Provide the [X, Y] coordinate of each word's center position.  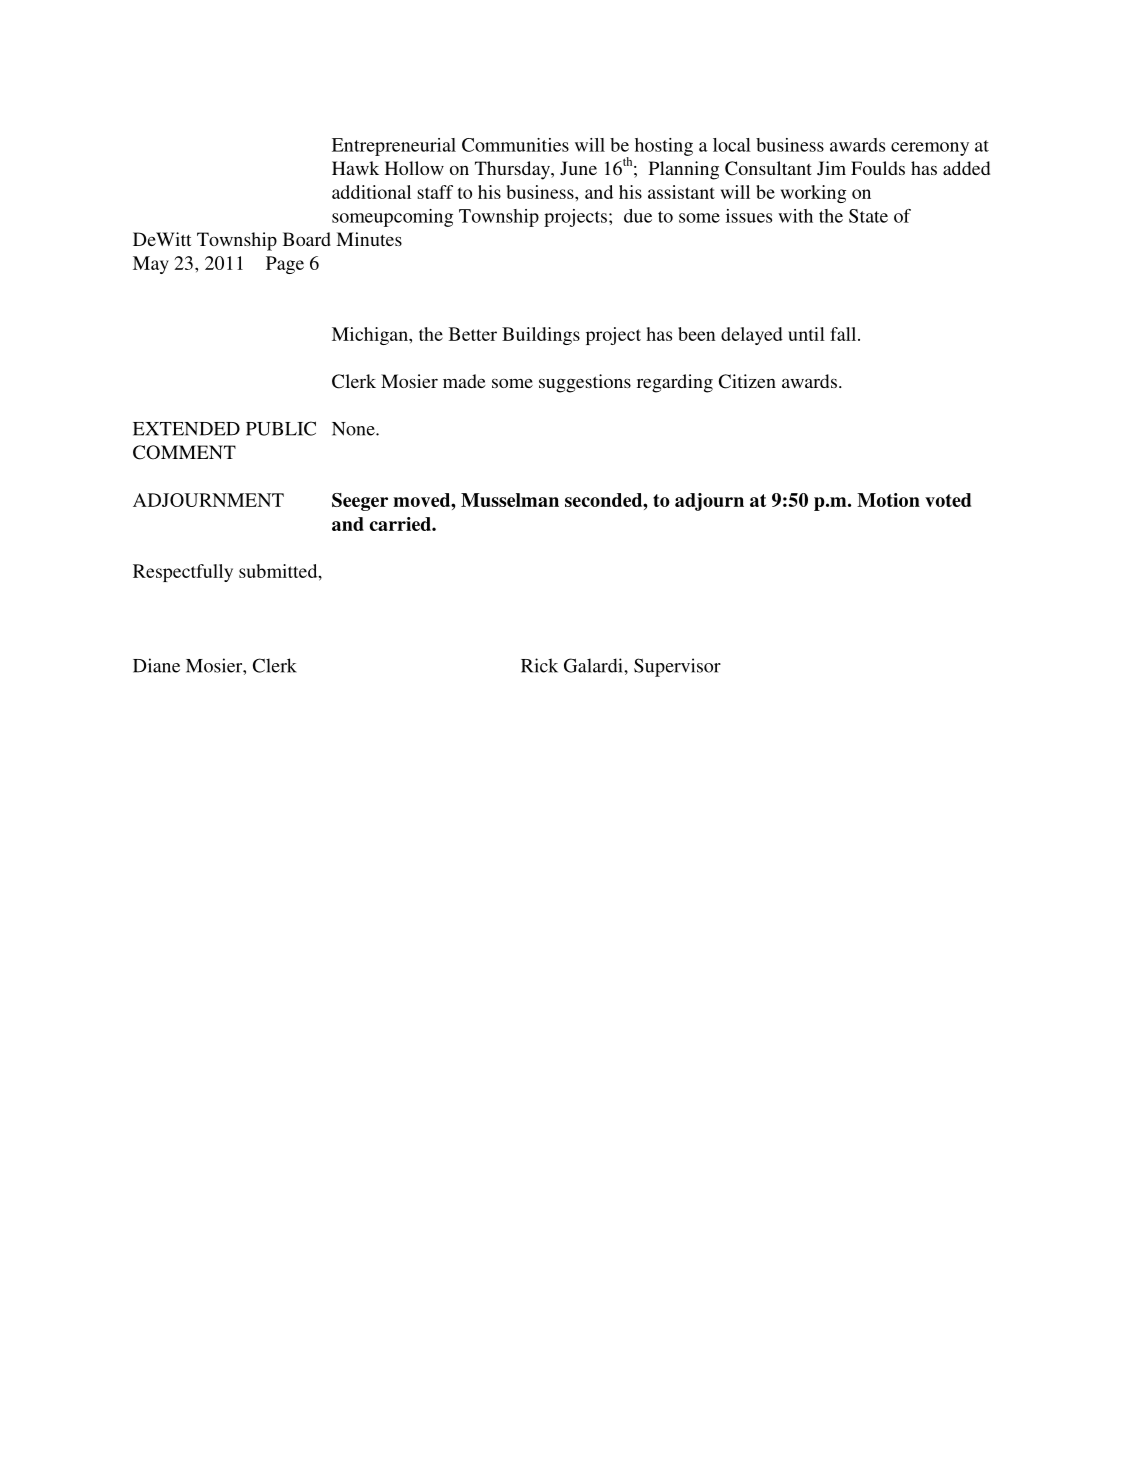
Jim [831, 168]
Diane [156, 665]
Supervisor [677, 667]
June [578, 168]
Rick [539, 665]
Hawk [355, 168]
